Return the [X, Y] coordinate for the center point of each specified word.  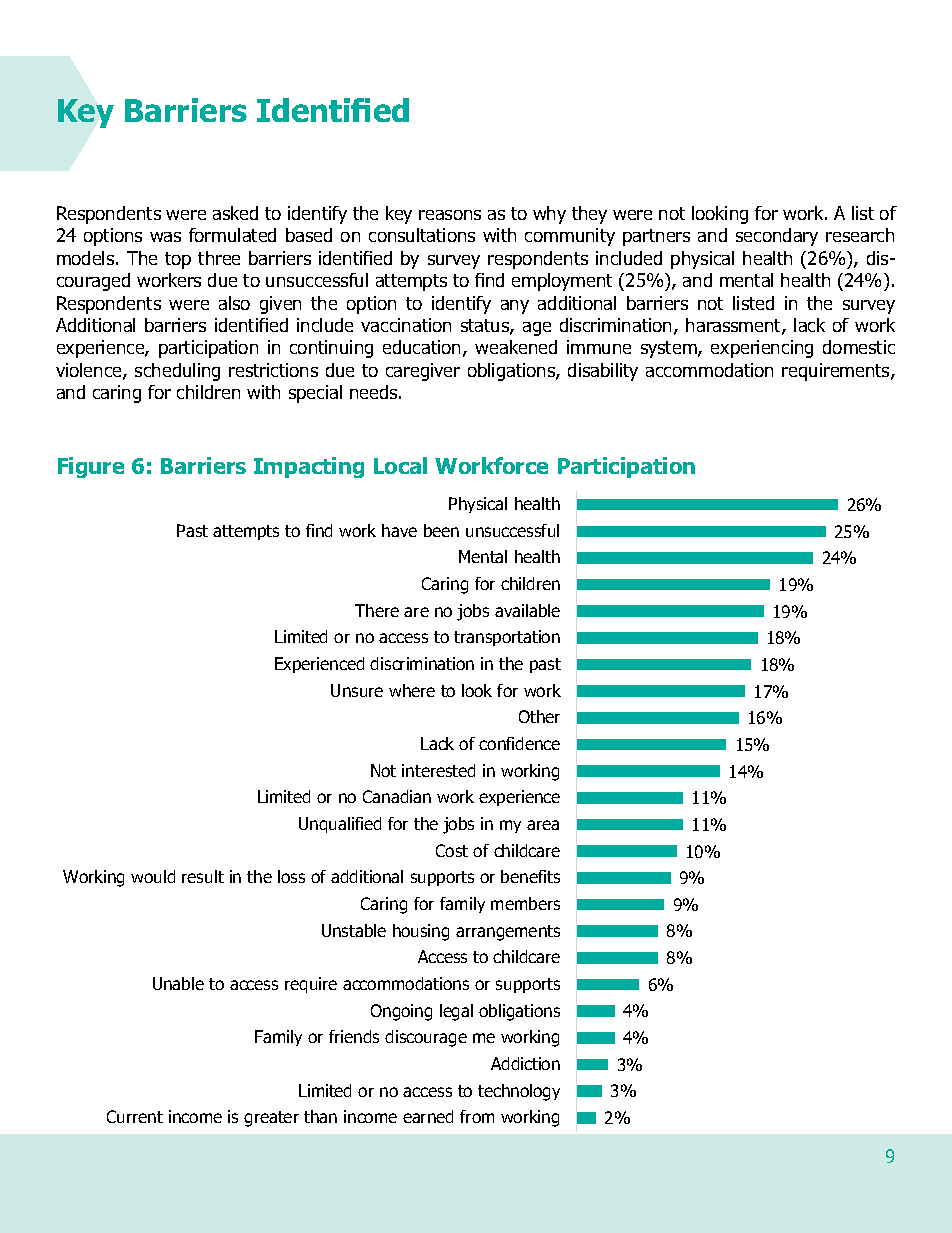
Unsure [357, 690]
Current [135, 1116]
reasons [450, 215]
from [477, 1116]
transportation [507, 638]
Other [539, 716]
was [165, 237]
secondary [777, 237]
